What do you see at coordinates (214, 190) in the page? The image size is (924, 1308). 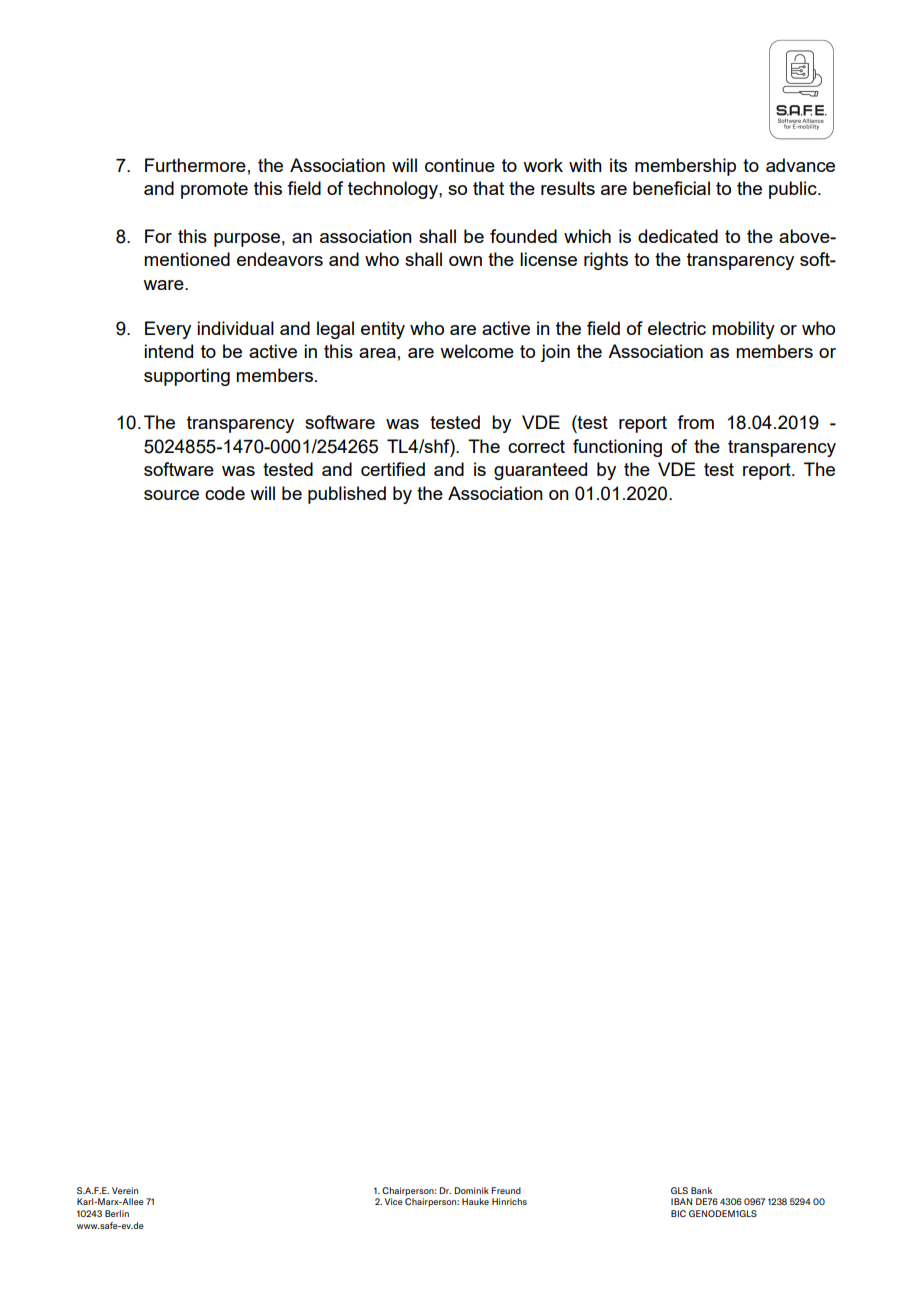 I see `promote` at bounding box center [214, 190].
